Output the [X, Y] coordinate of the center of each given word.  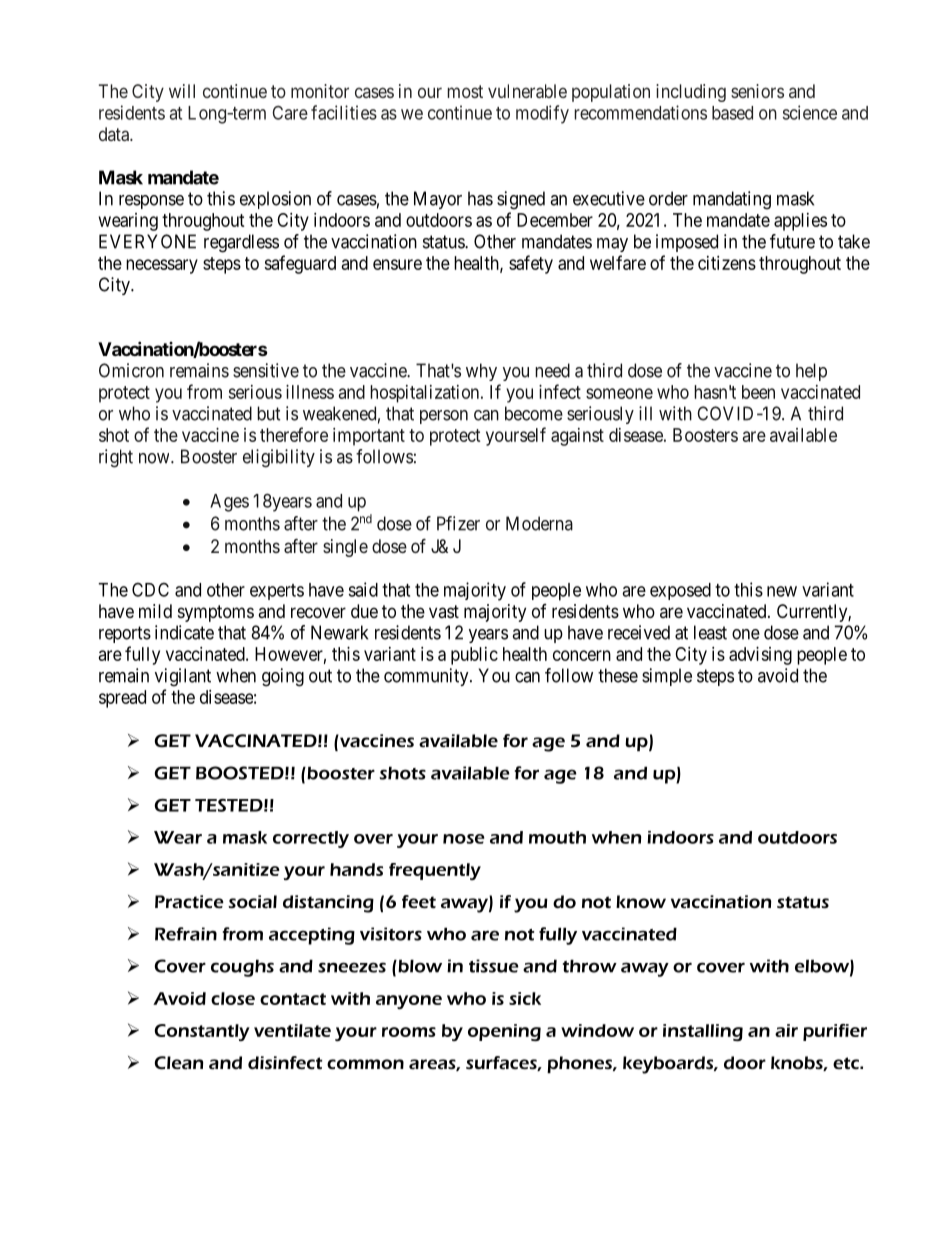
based [732, 113]
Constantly [202, 1032]
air [786, 1030]
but [268, 413]
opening [504, 1032]
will [182, 91]
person [444, 417]
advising [760, 656]
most [465, 91]
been [758, 392]
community [427, 677]
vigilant [183, 677]
